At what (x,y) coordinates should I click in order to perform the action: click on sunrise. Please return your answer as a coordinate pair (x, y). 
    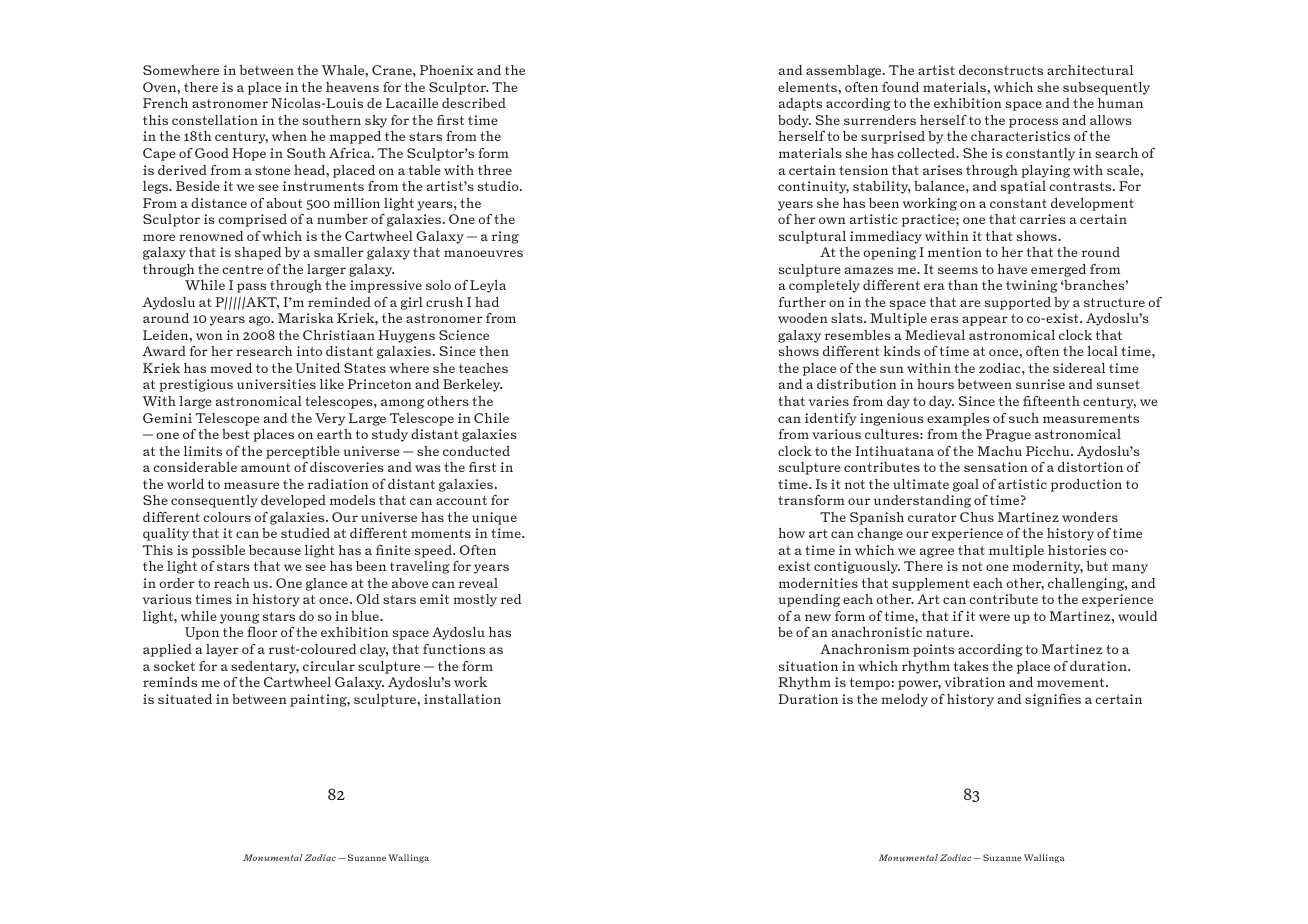
    Looking at the image, I should click on (1040, 384).
